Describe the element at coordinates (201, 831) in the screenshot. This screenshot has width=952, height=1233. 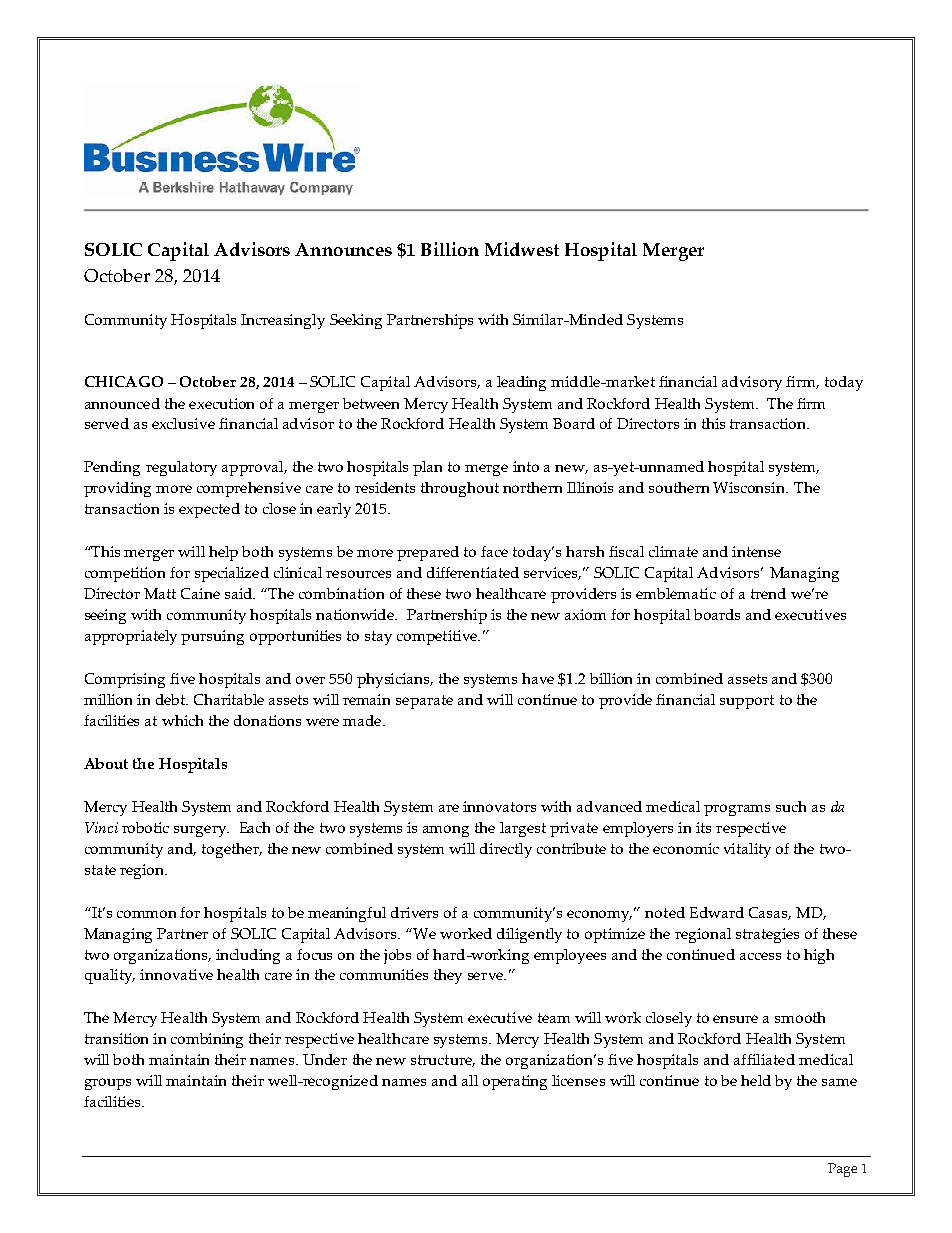
I see `surgery` at that location.
